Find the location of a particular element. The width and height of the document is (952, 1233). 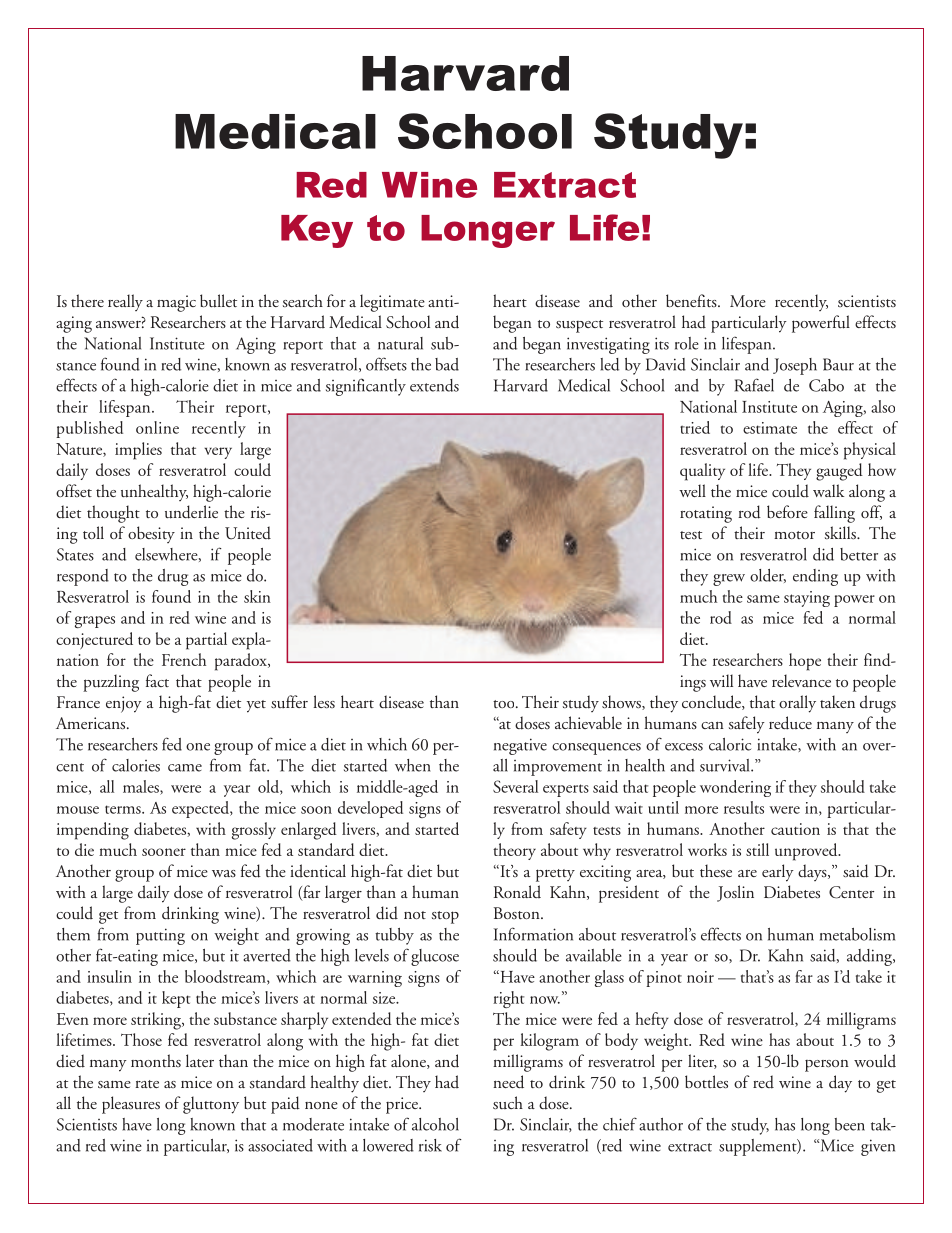

pleasures is located at coordinates (131, 1105).
